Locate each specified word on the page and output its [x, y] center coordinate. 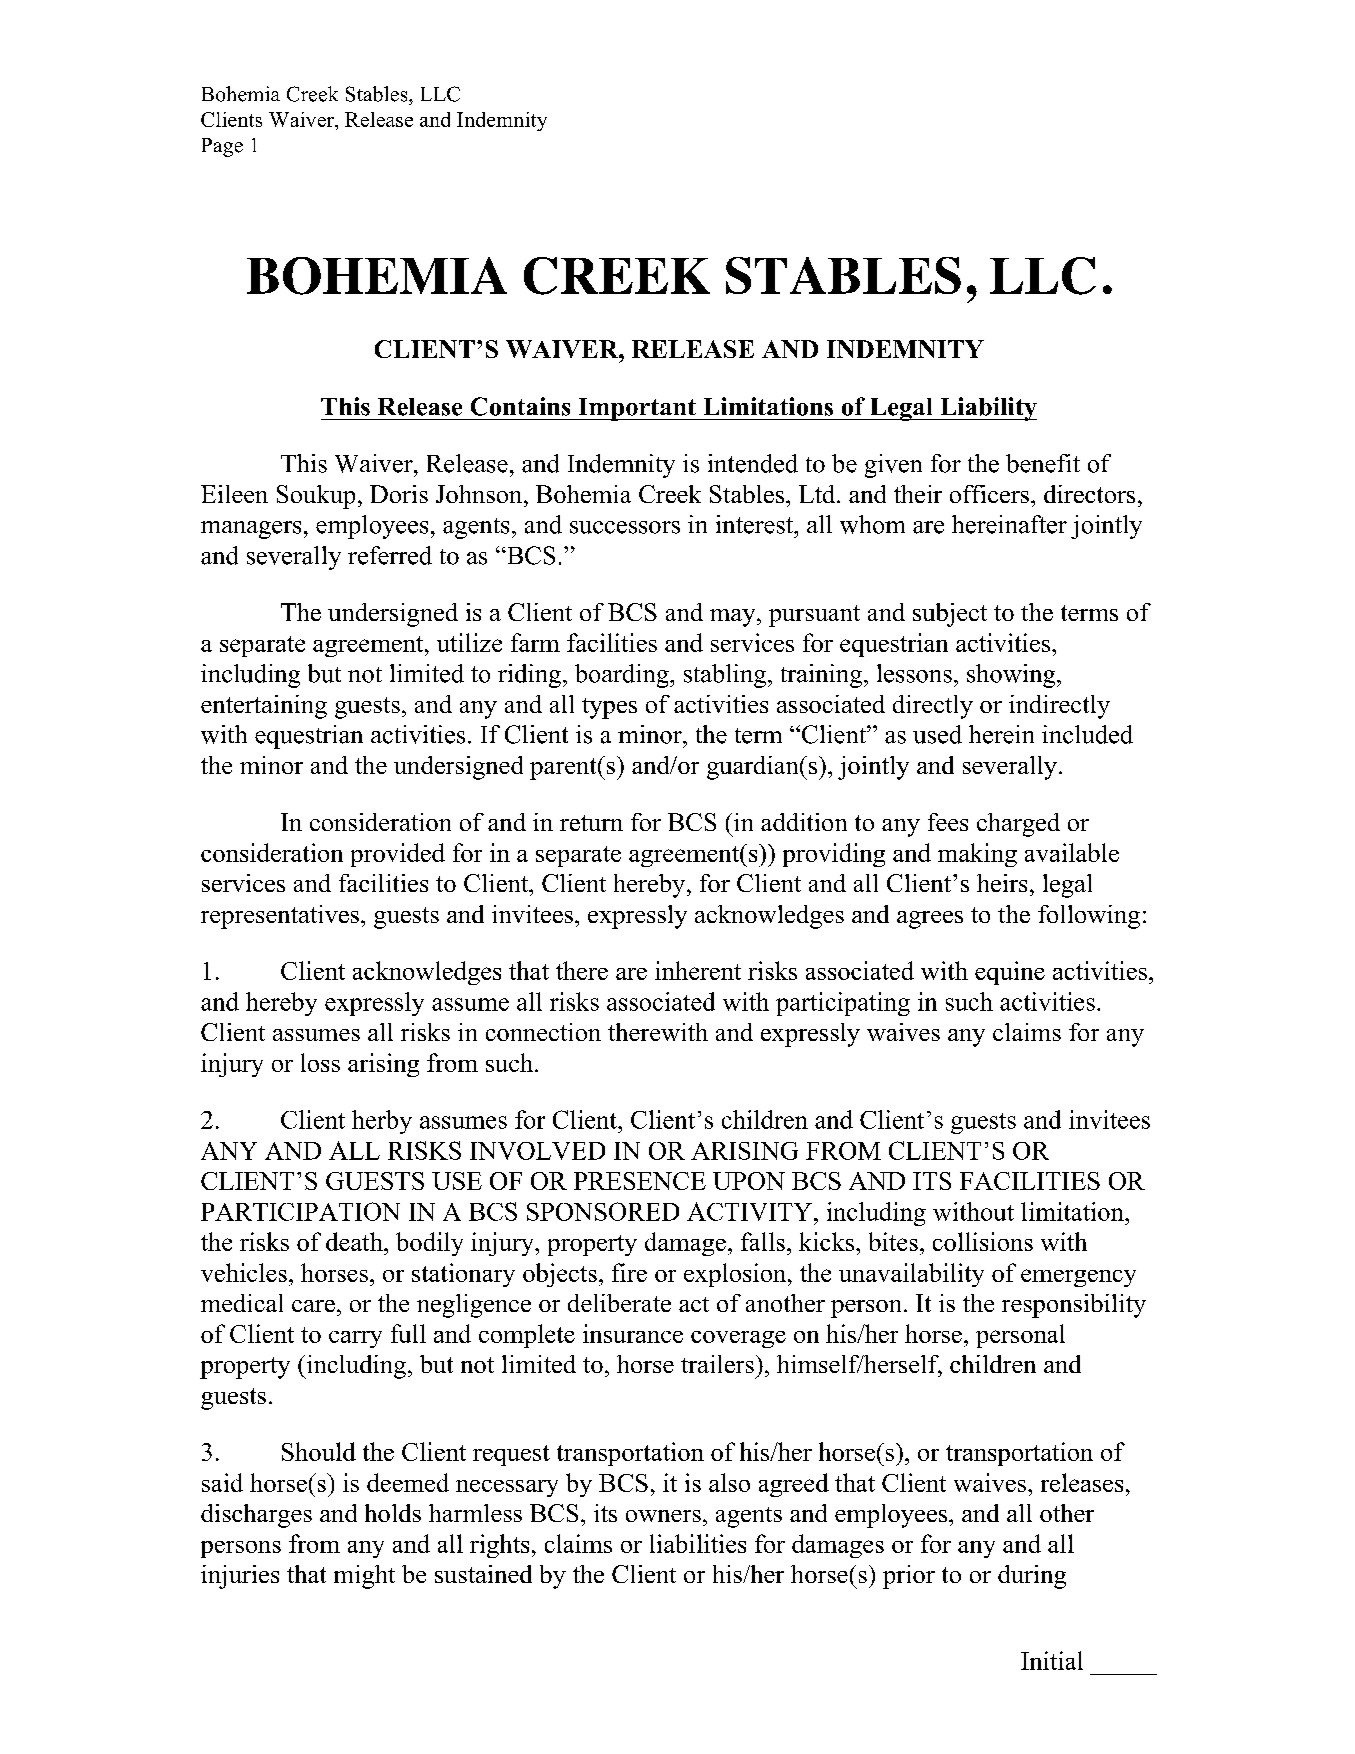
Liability [987, 409]
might [364, 1577]
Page [222, 147]
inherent [698, 970]
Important [637, 409]
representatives [280, 917]
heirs [1002, 883]
